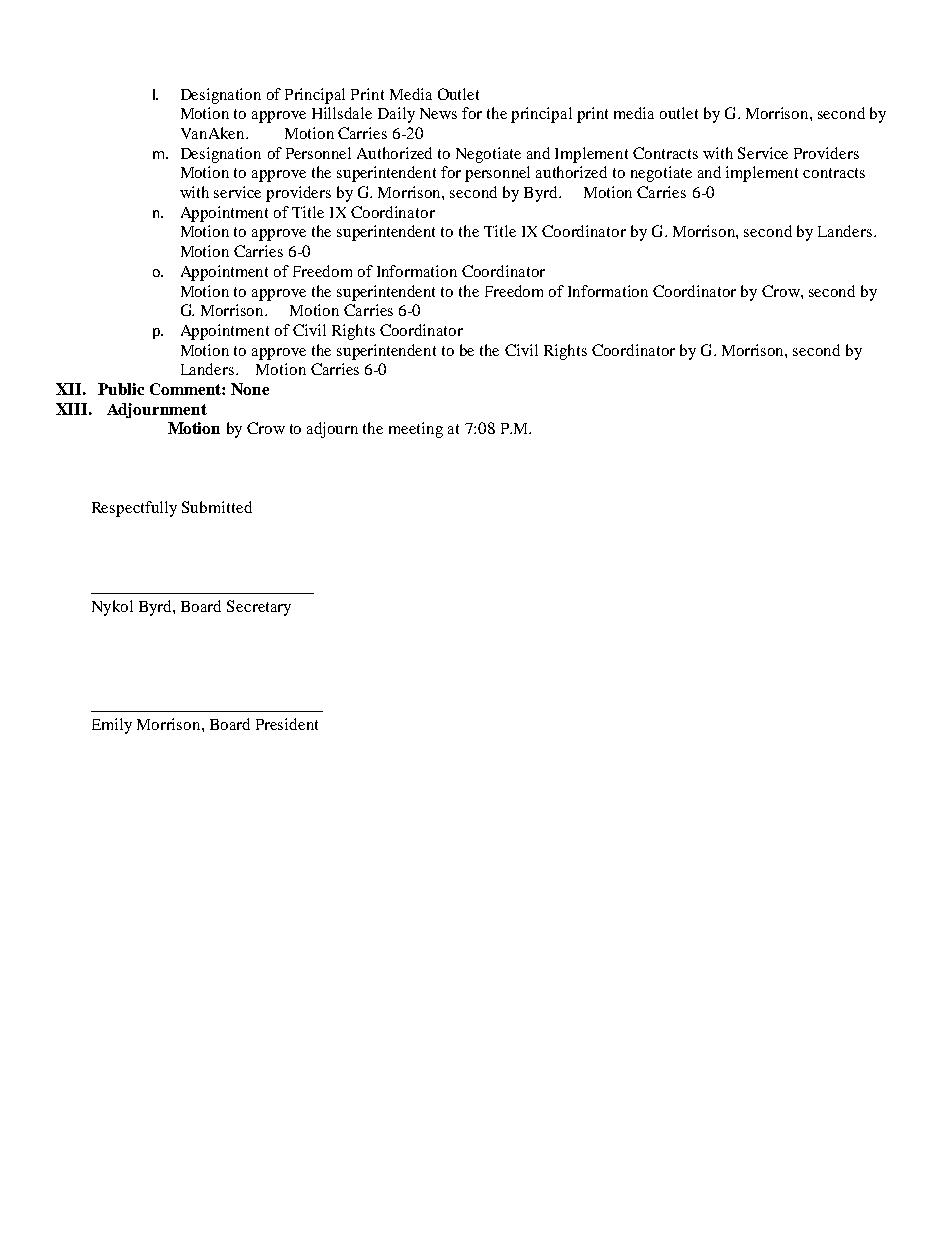 The height and width of the screenshot is (1233, 952). Describe the element at coordinates (112, 726) in the screenshot. I see `Emily` at that location.
